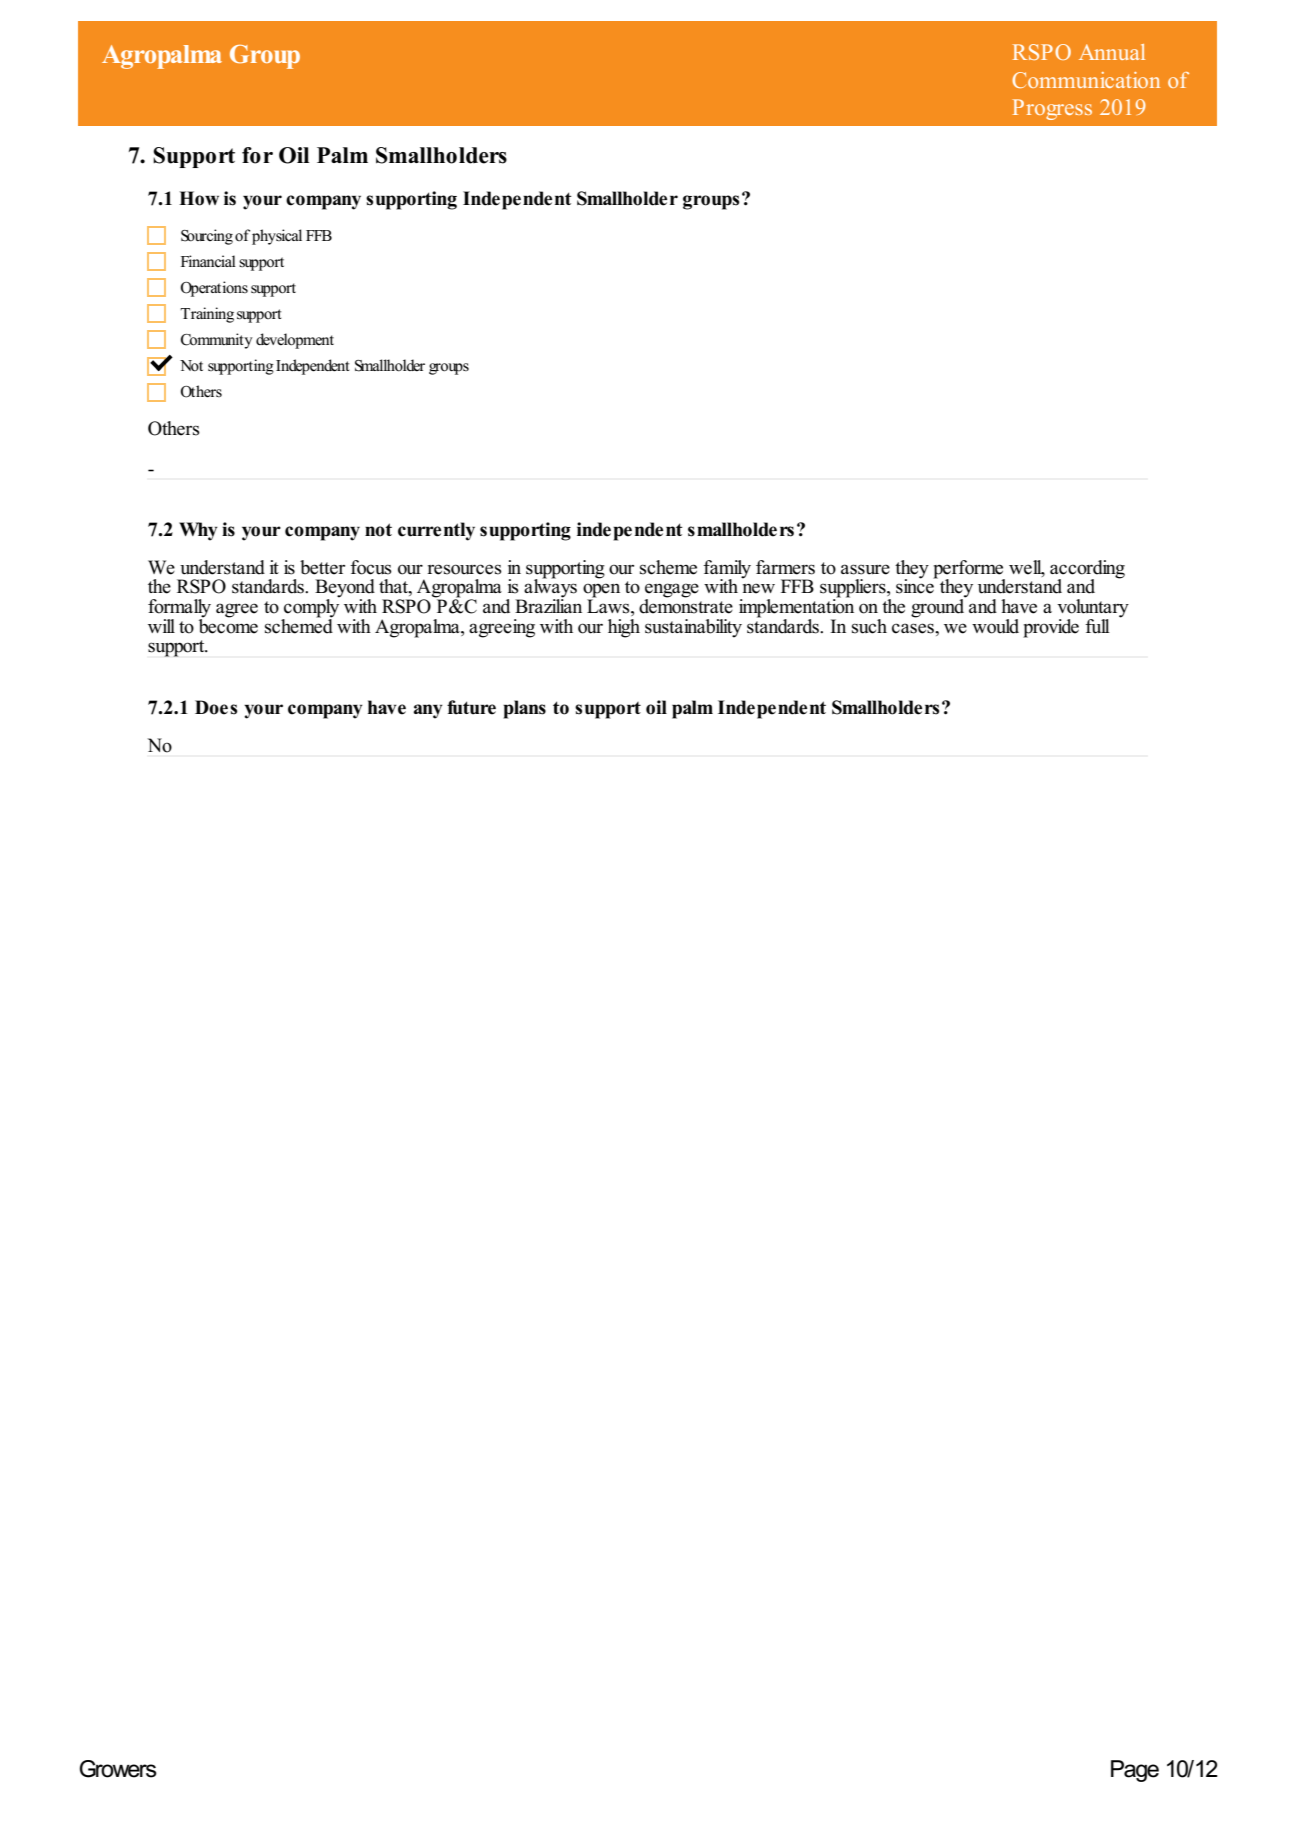 Image resolution: width=1296 pixels, height=1834 pixels. Describe the element at coordinates (1051, 628) in the document. I see `provide` at that location.
